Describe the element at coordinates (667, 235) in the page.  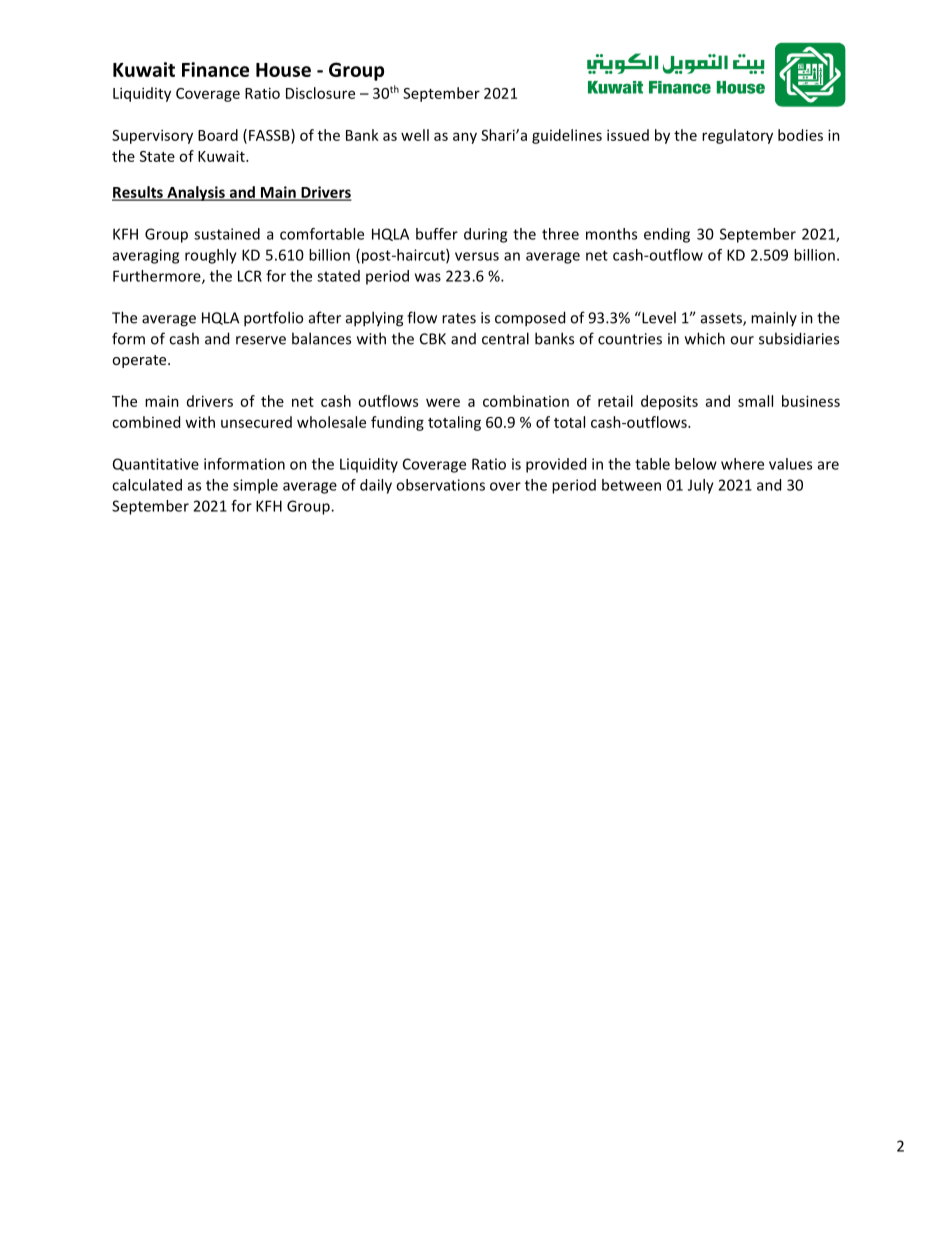
I see `ending` at that location.
